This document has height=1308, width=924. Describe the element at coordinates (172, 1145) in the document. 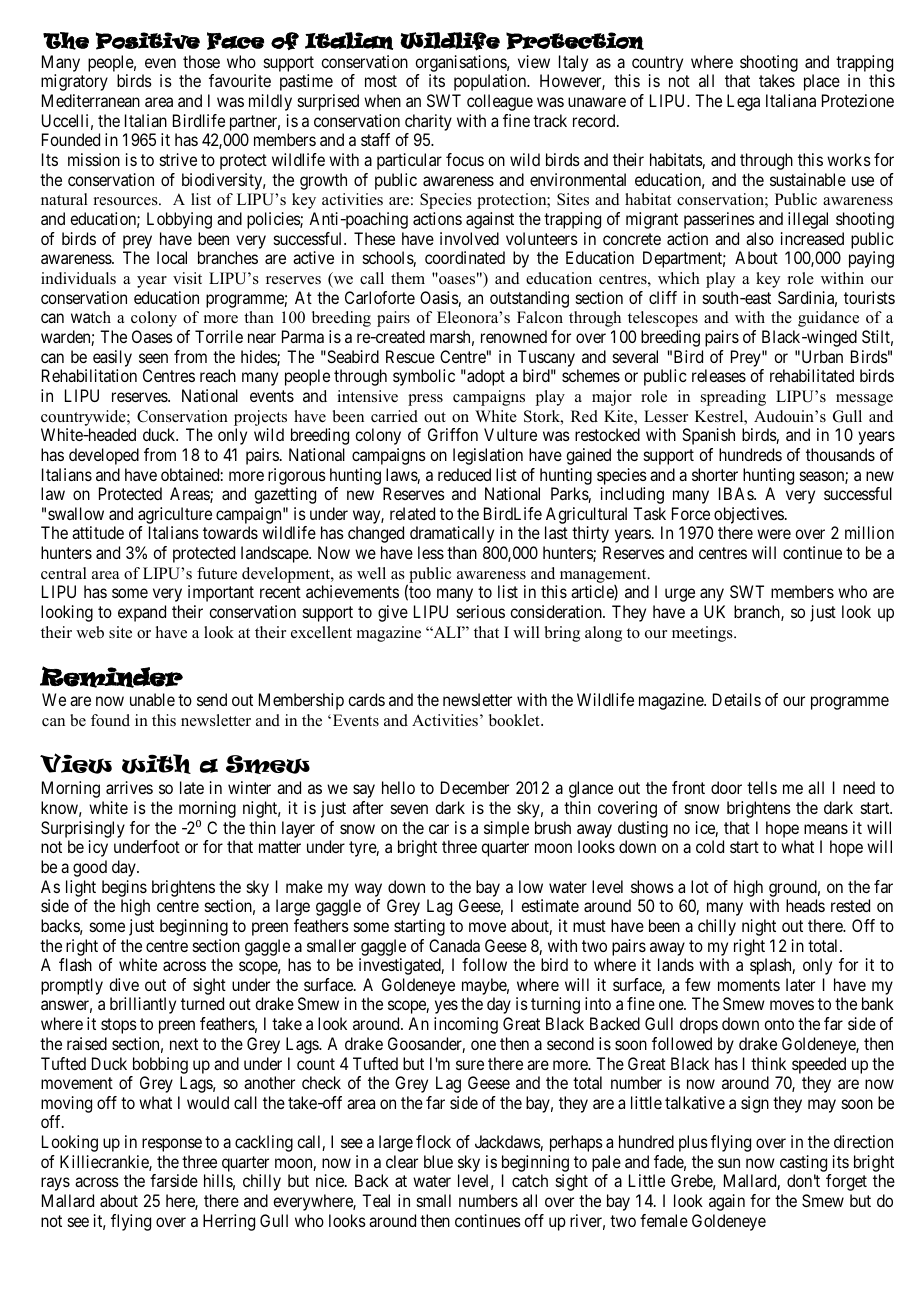

I see `response` at that location.
